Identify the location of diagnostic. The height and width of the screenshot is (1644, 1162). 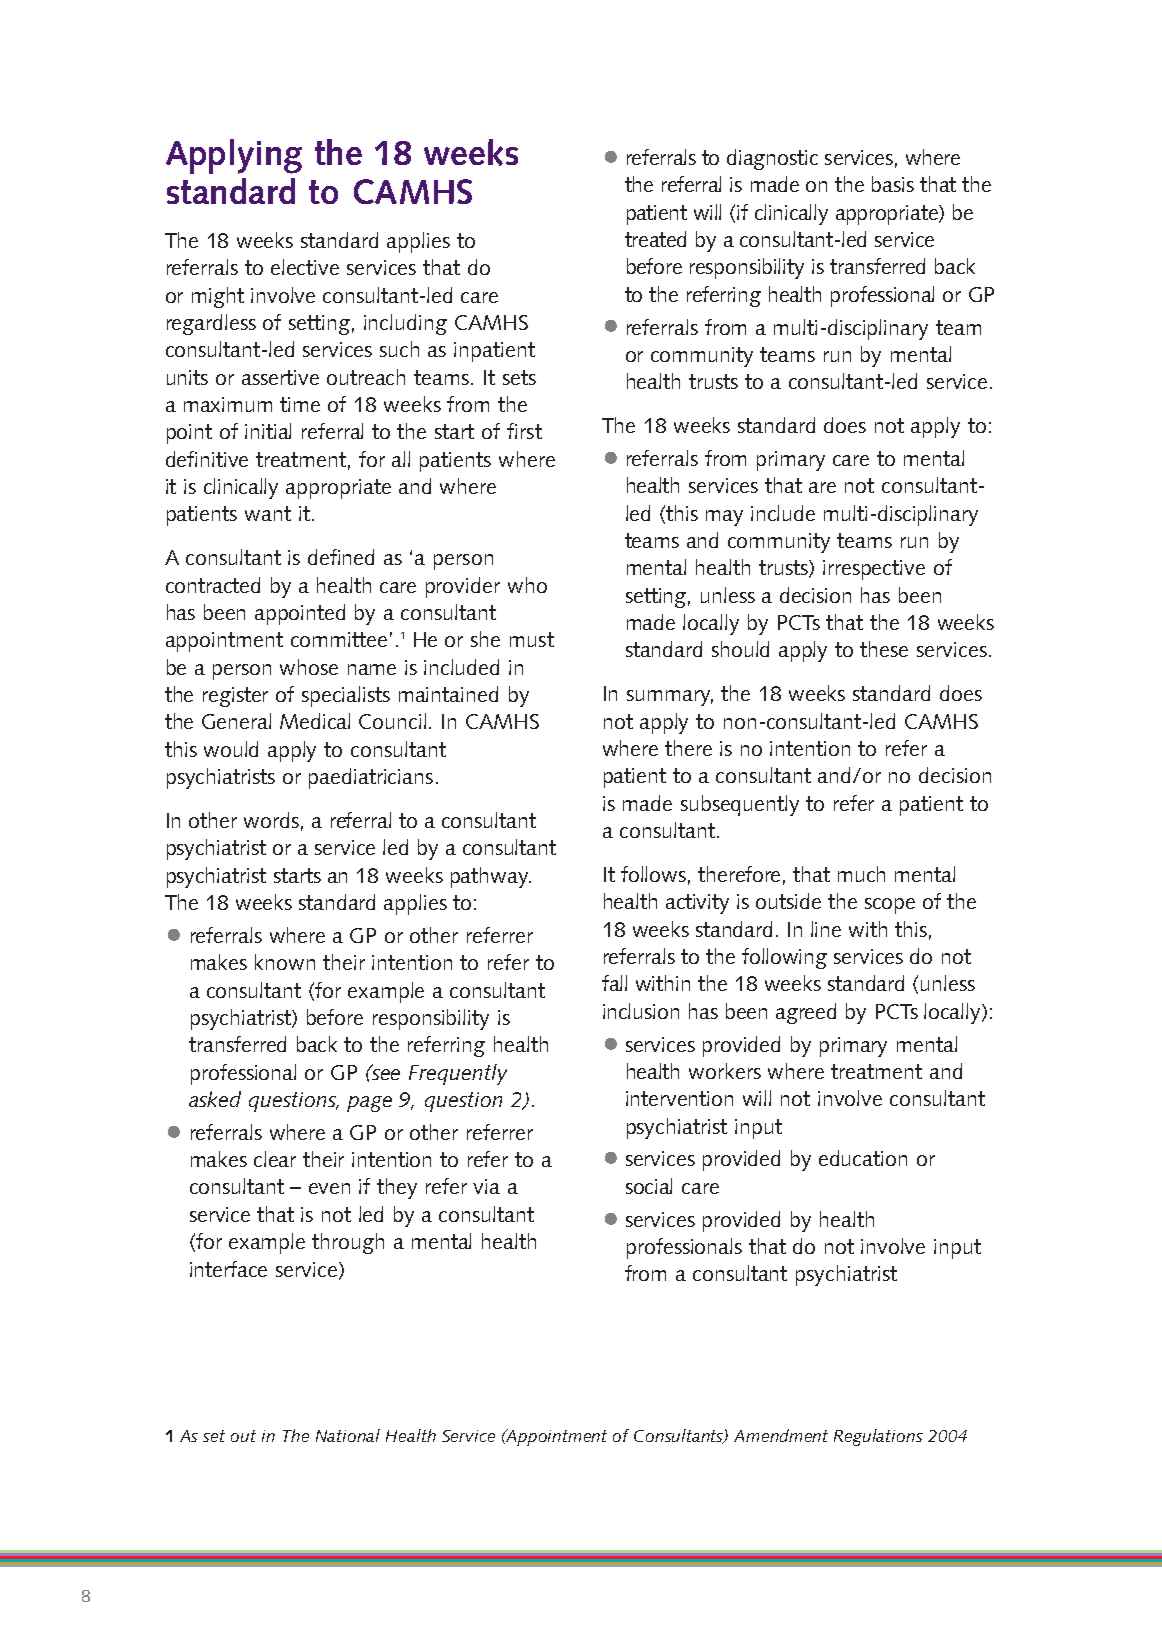
(772, 159).
